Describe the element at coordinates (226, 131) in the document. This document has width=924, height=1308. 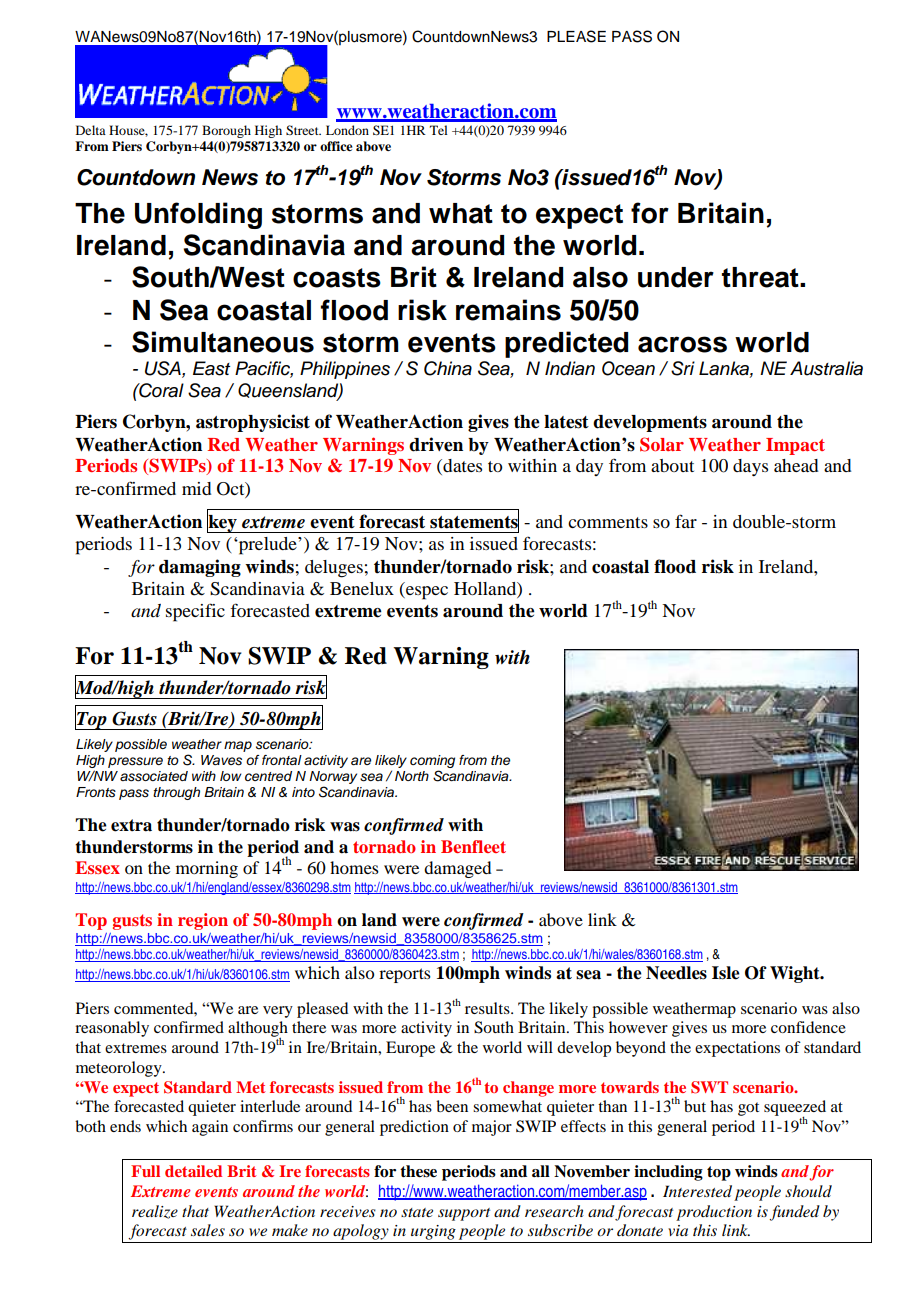
I see `Borough` at that location.
